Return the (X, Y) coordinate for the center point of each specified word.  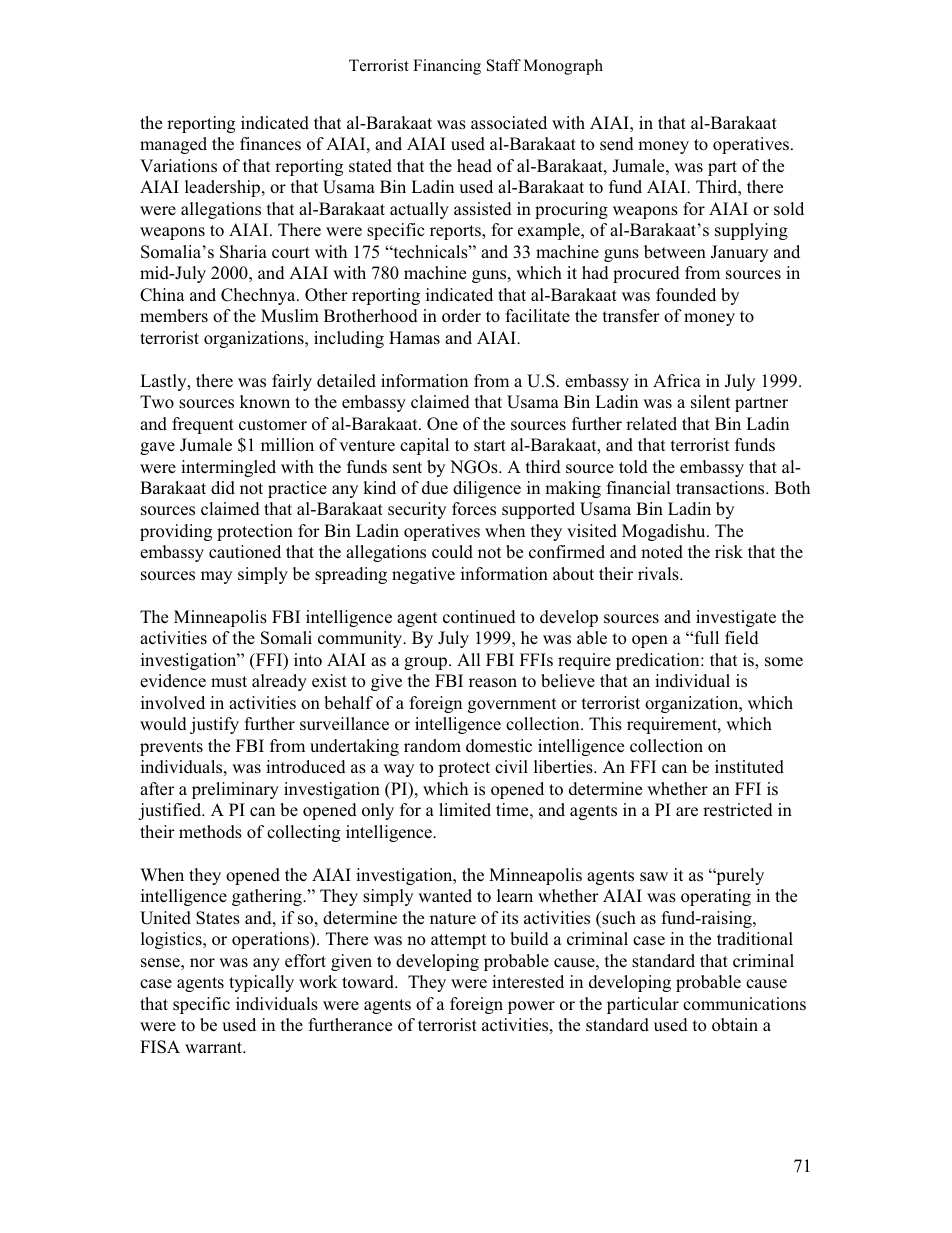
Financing (447, 67)
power (531, 1007)
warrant (215, 1047)
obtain (735, 1025)
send (617, 144)
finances (270, 144)
